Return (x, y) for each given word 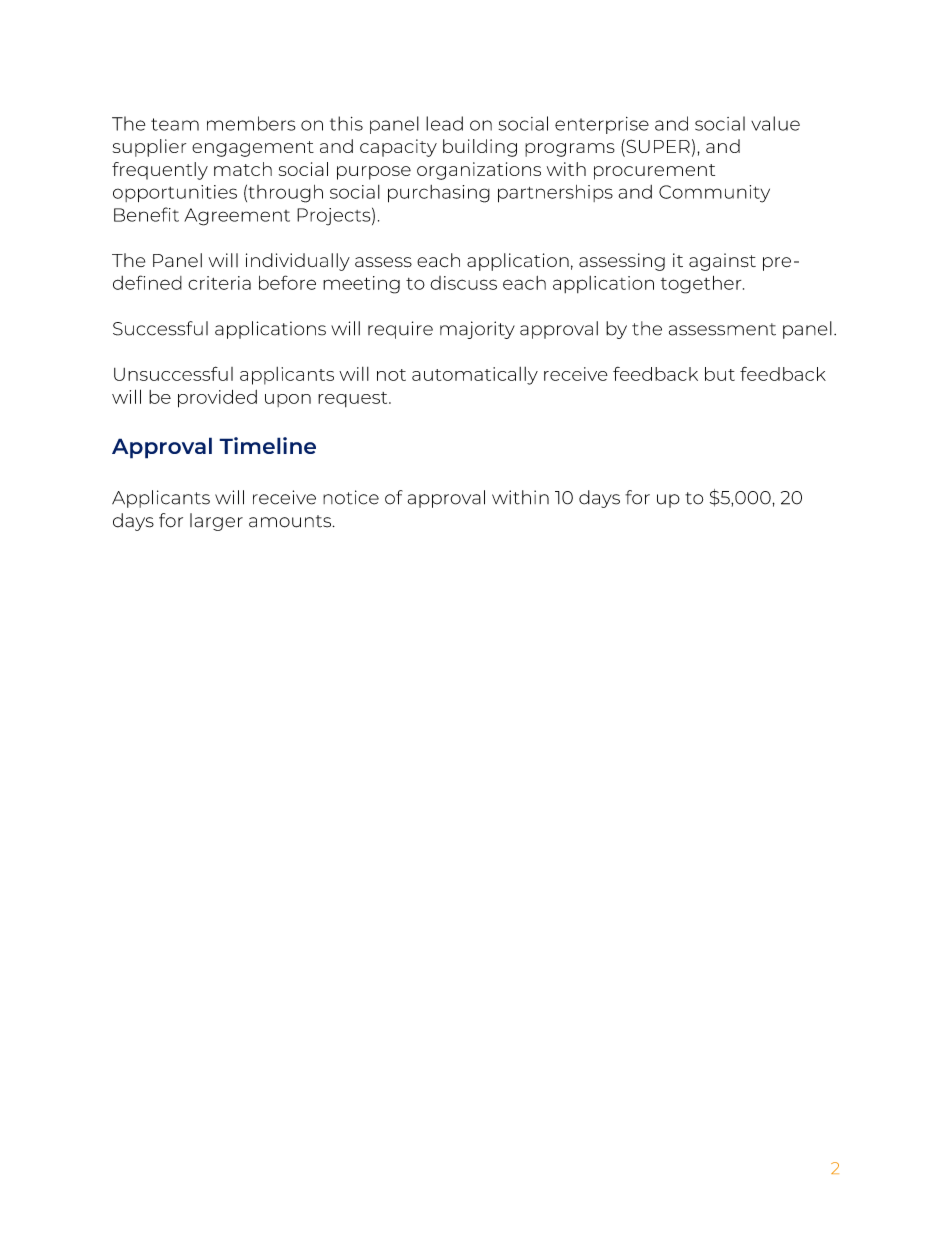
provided (217, 399)
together (702, 285)
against (722, 262)
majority (477, 330)
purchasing (439, 194)
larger (216, 522)
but (720, 374)
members (251, 123)
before (287, 282)
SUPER (657, 147)
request (354, 399)
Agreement (237, 217)
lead (444, 123)
